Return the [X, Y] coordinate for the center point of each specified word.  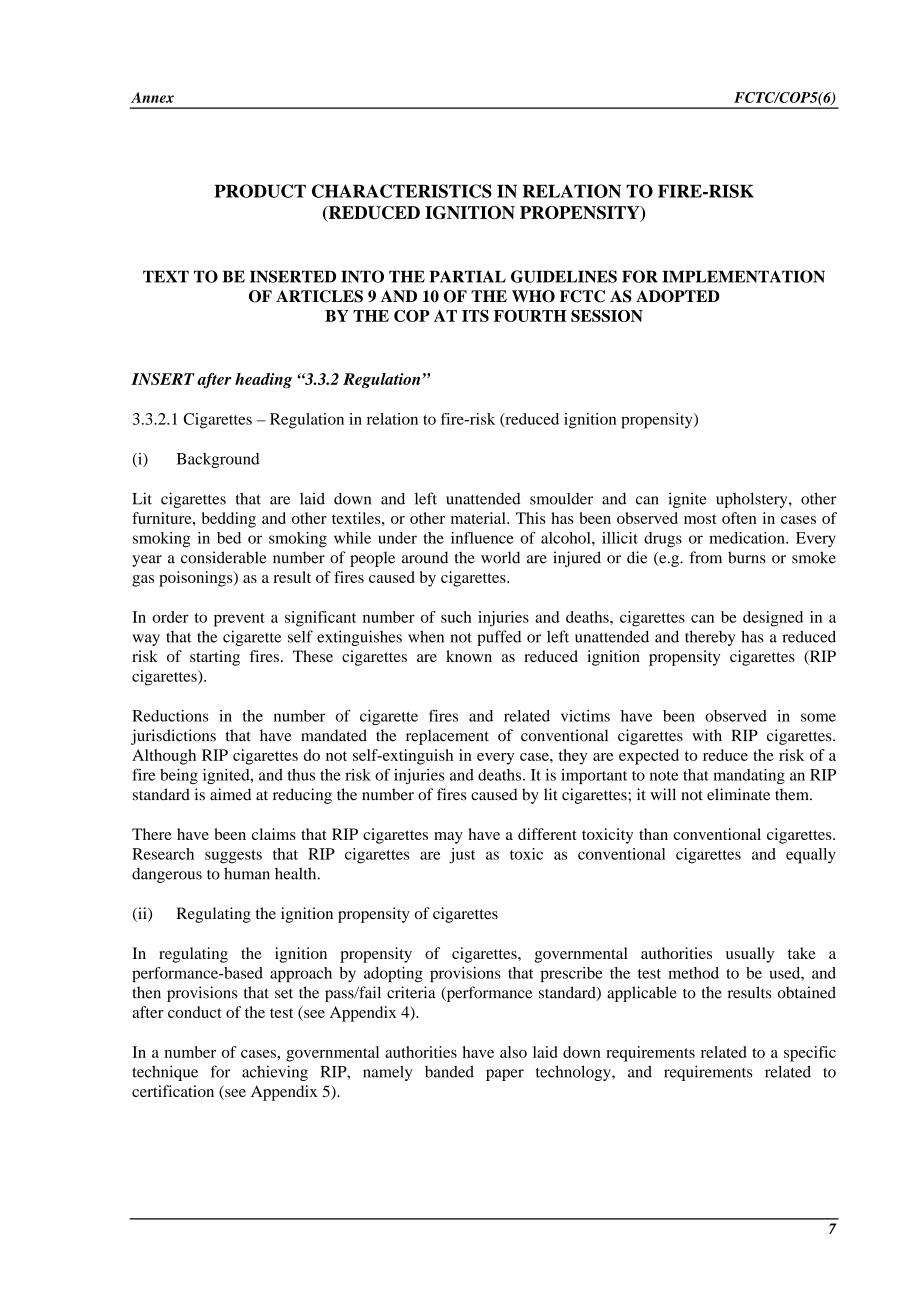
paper [505, 1075]
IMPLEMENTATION [743, 276]
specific [810, 1054]
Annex [152, 97]
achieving [275, 1073]
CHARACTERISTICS [402, 191]
